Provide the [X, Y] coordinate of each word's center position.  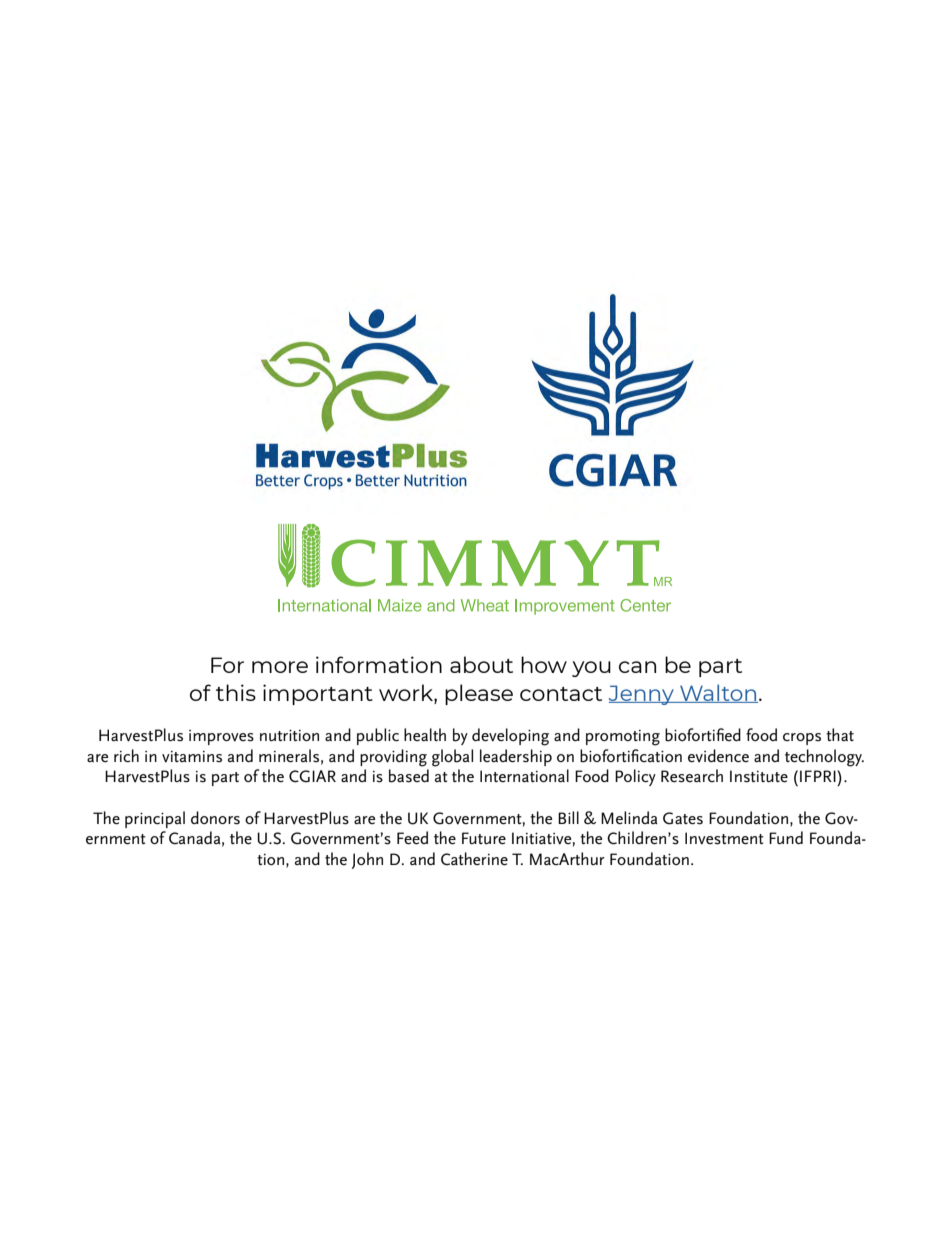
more [280, 667]
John [367, 860]
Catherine [474, 859]
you [591, 669]
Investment [724, 838]
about [481, 664]
